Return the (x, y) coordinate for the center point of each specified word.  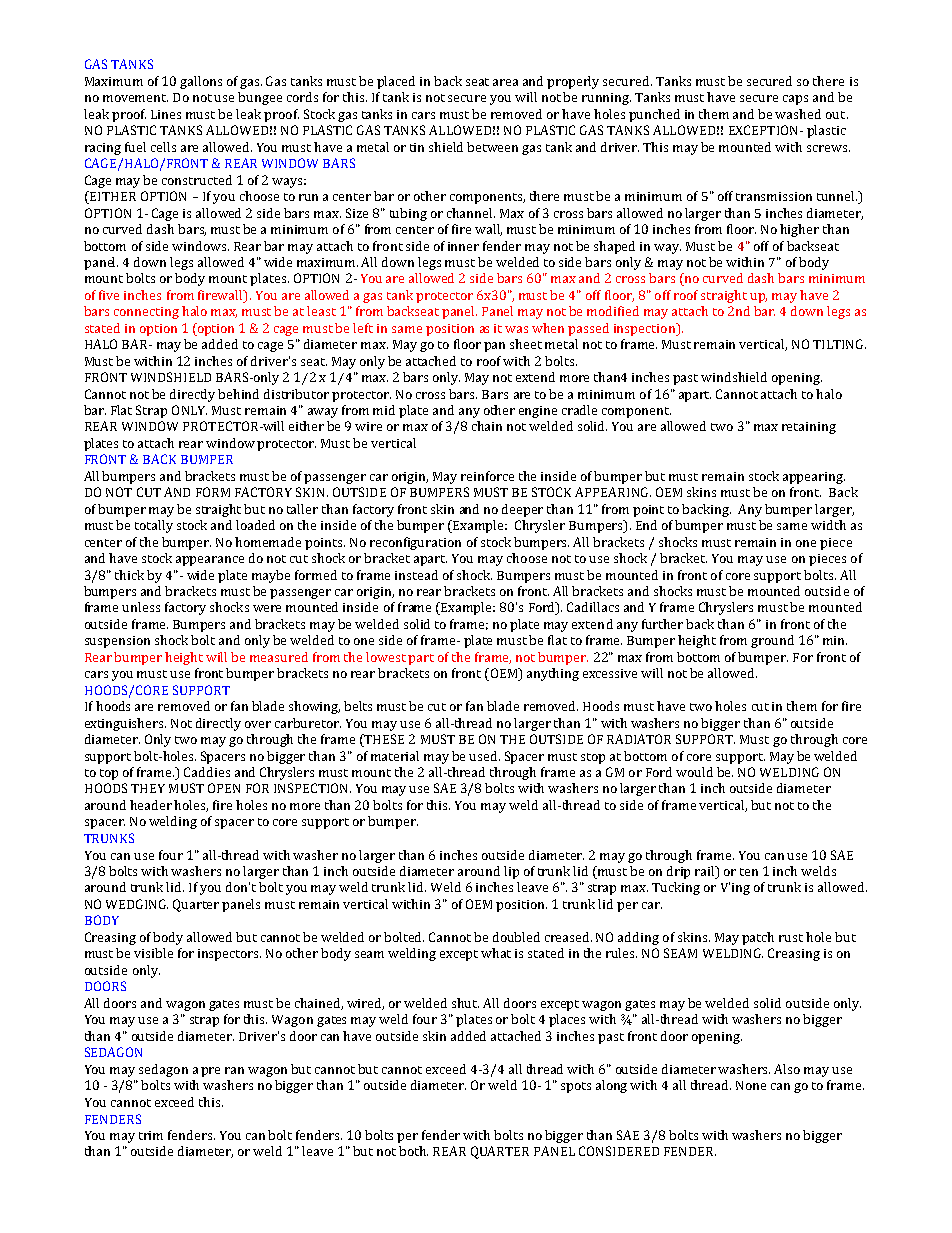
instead (416, 575)
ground (772, 641)
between (492, 147)
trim (151, 1135)
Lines (166, 114)
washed (798, 114)
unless (141, 607)
